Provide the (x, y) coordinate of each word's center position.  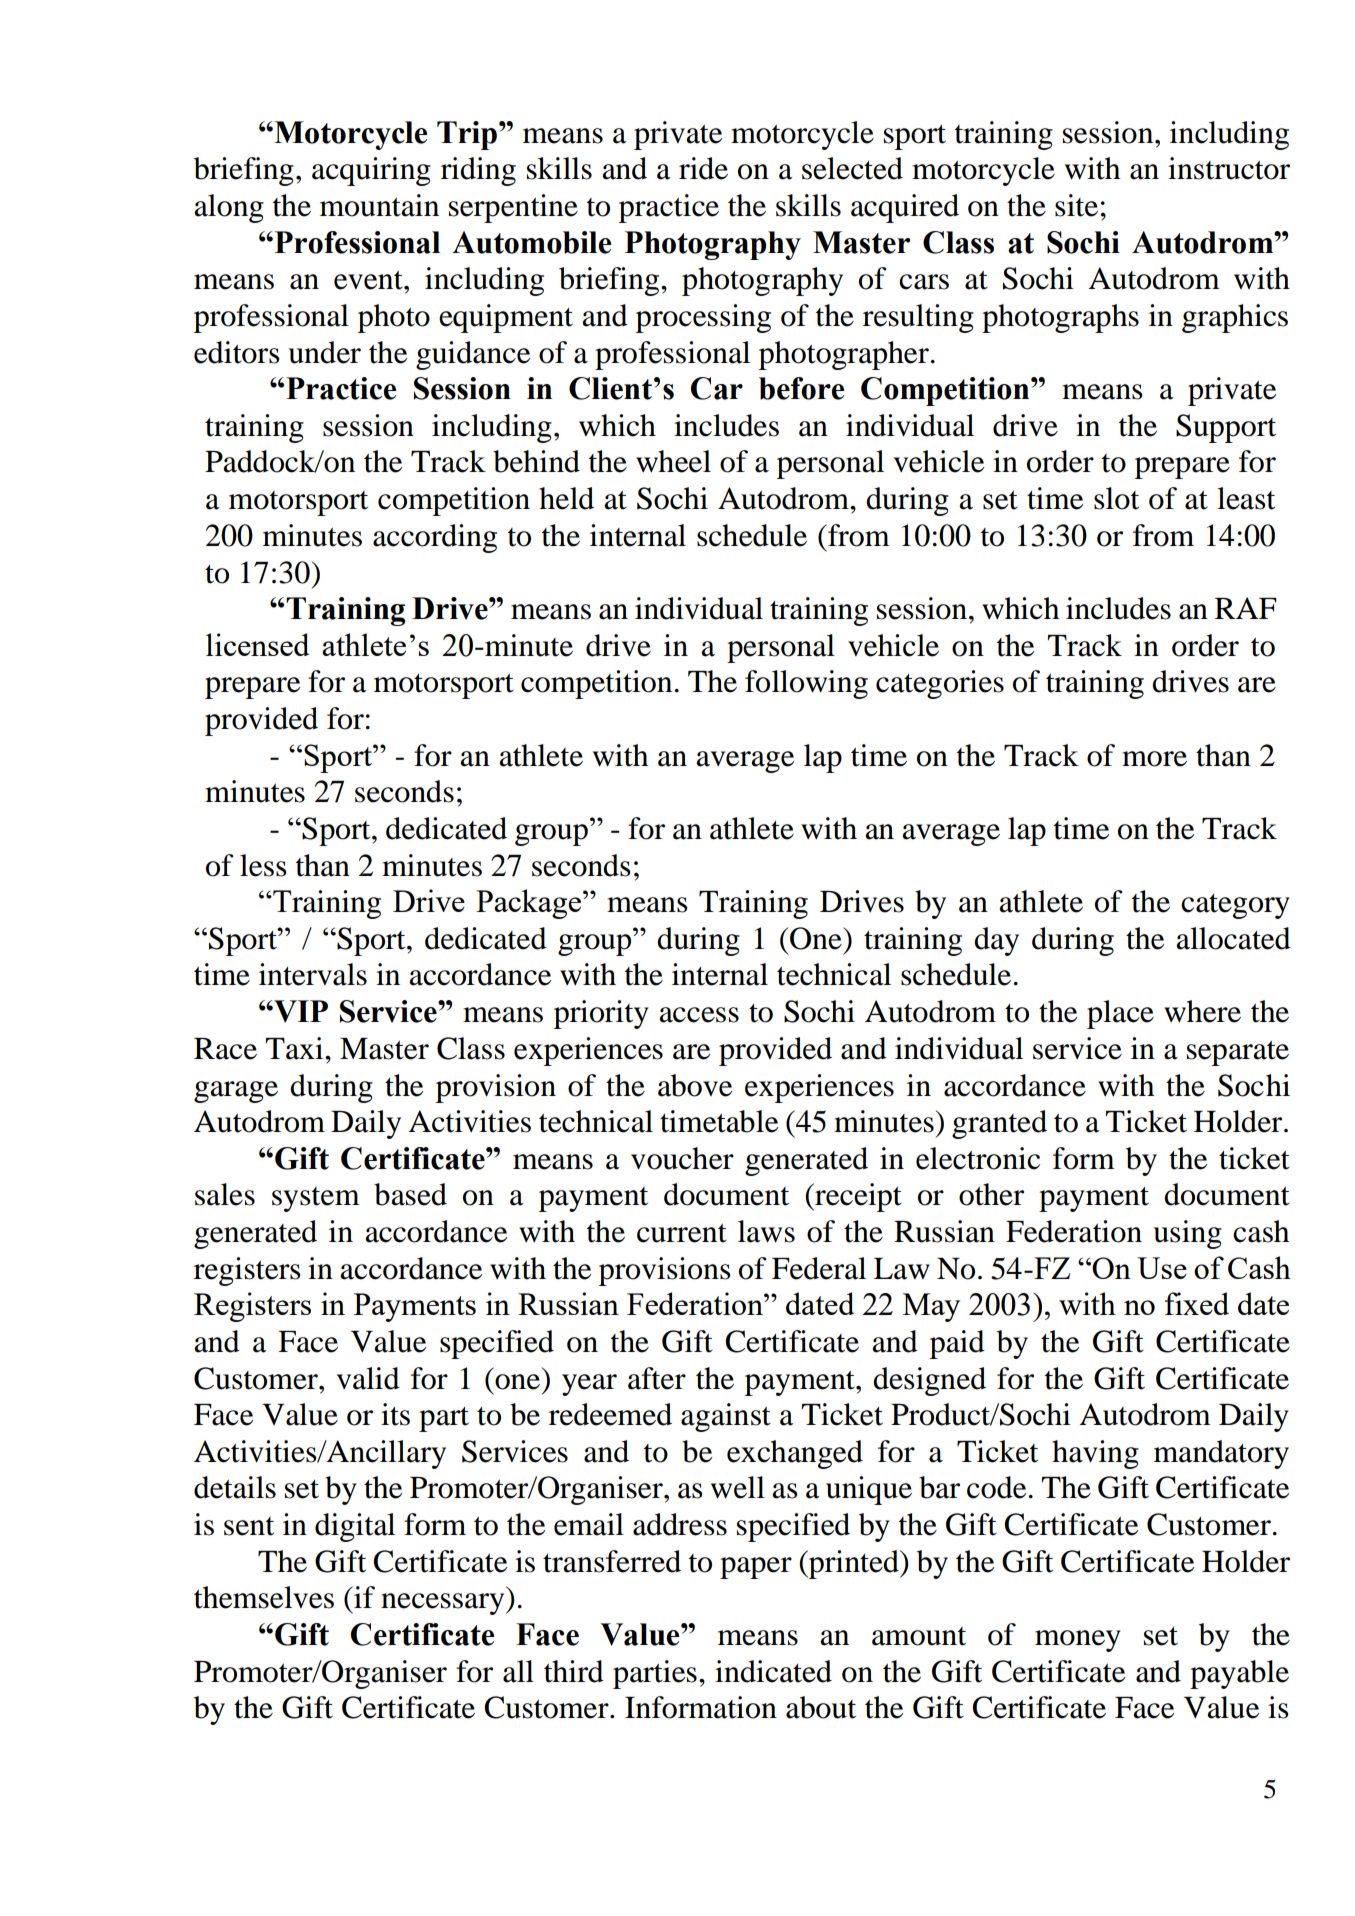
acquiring (371, 171)
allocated (1233, 938)
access (699, 1015)
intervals (313, 974)
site (1076, 205)
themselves (264, 1597)
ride (703, 168)
